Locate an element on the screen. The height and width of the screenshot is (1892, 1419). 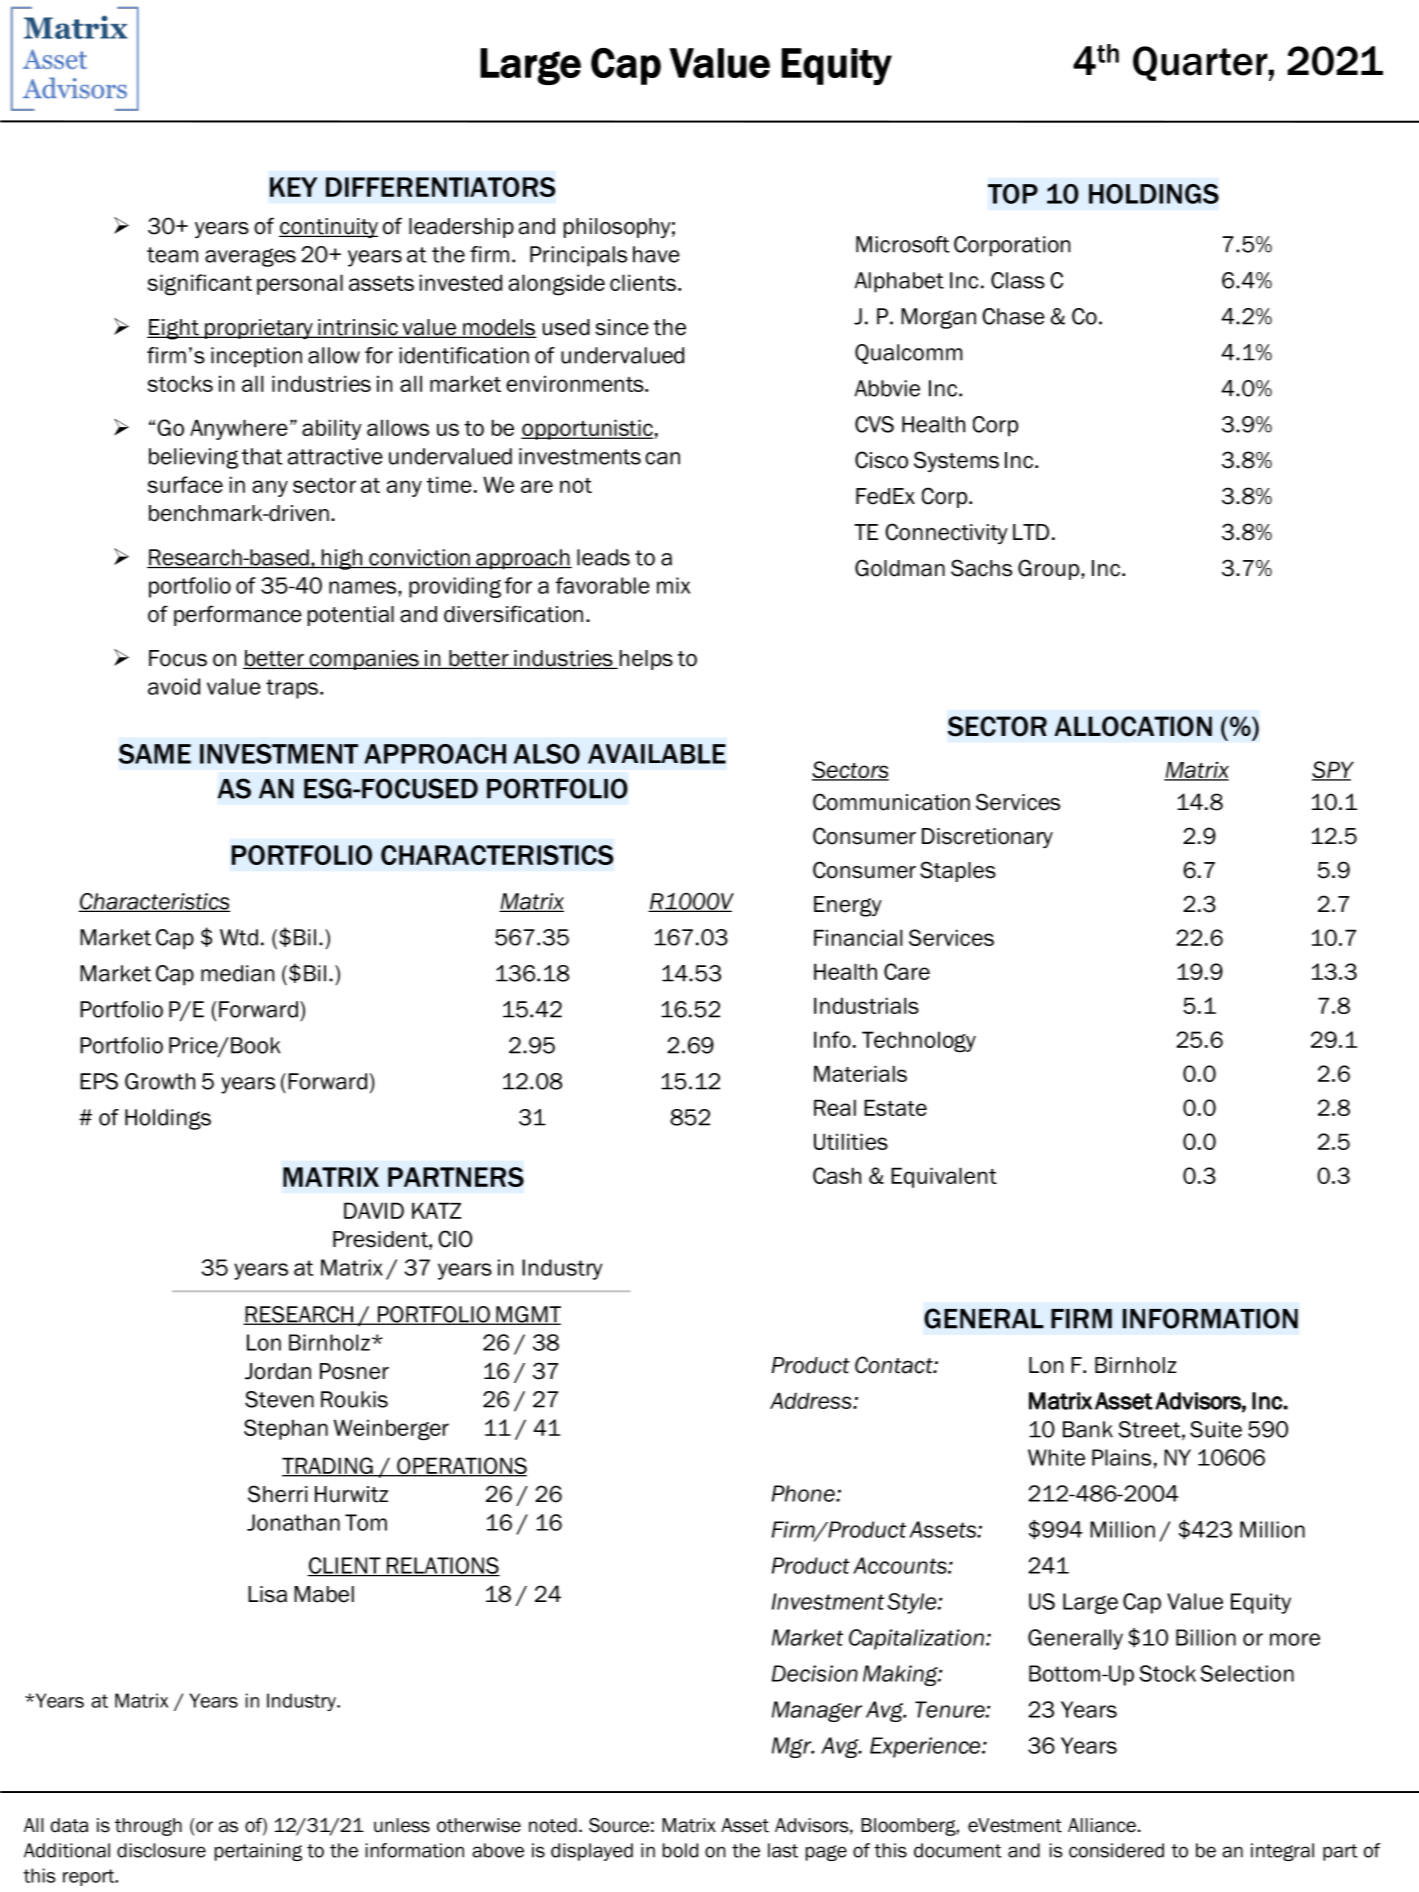
Jordan is located at coordinates (278, 1371).
